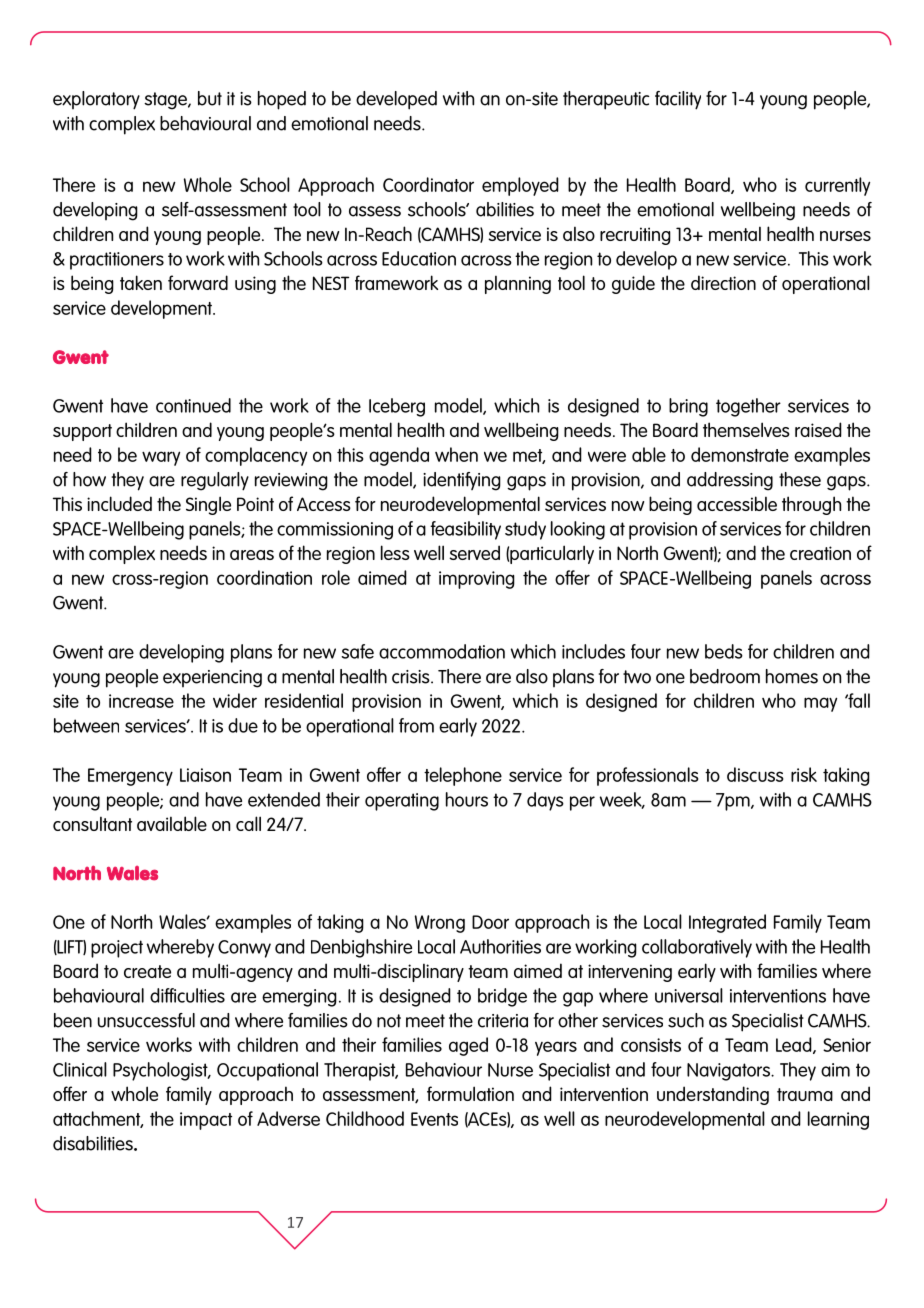  I want to click on formulation, so click(470, 1093).
